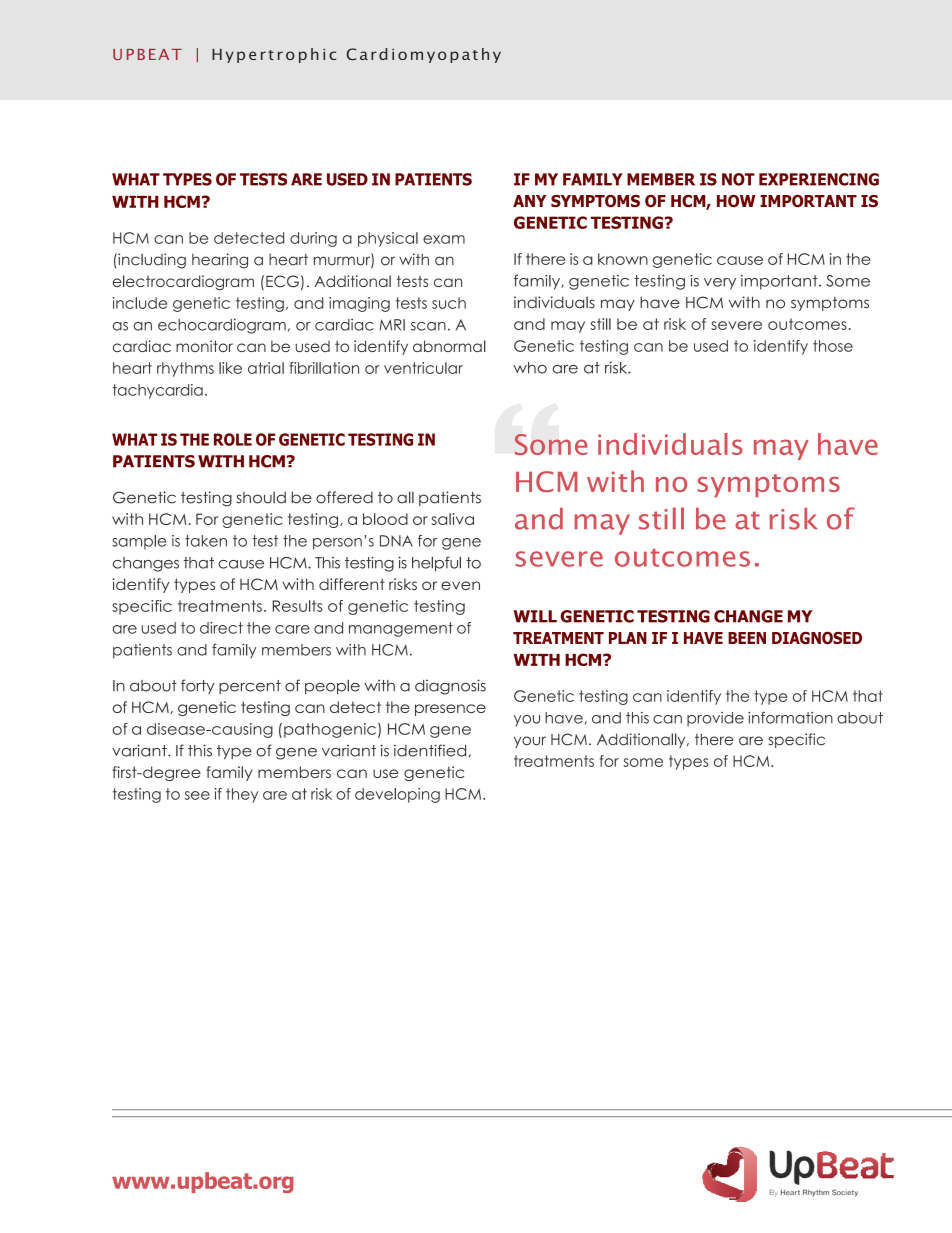 This document has height=1233, width=952. I want to click on ROLE, so click(233, 439).
